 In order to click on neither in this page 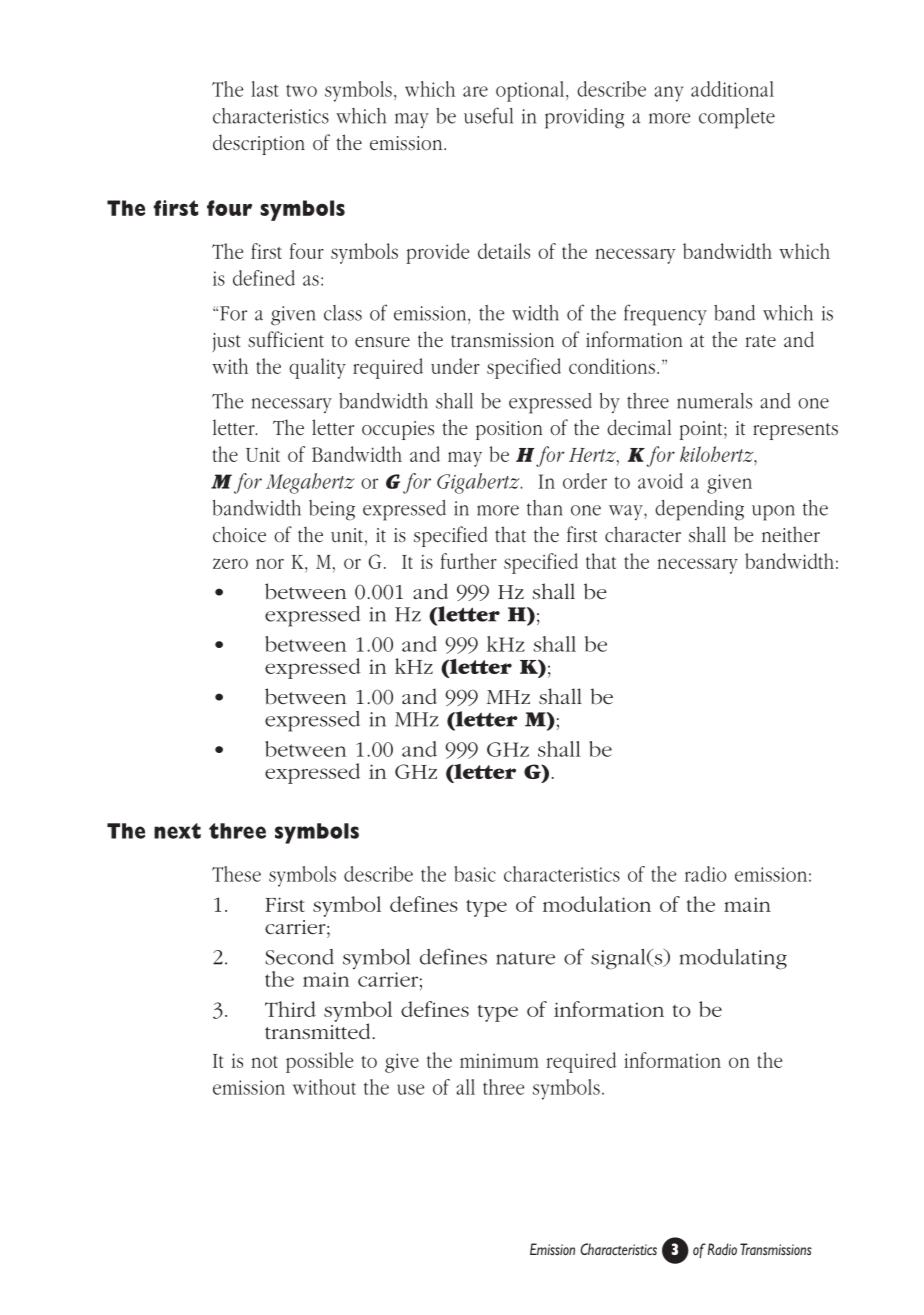, I will do `click(791, 534)`.
